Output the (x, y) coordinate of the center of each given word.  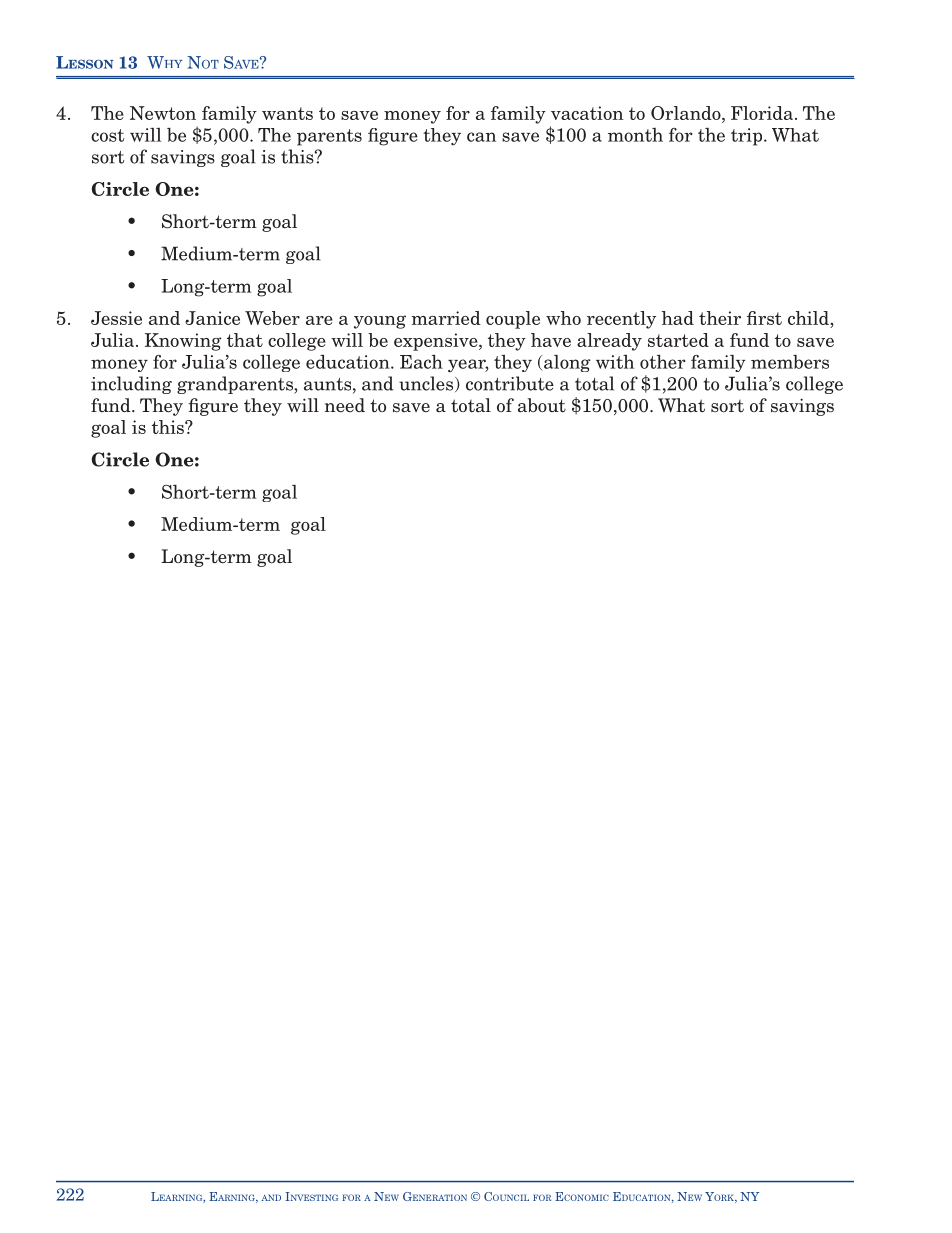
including (131, 385)
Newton (163, 113)
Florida (763, 113)
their (720, 318)
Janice (212, 318)
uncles (427, 384)
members (790, 362)
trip (748, 137)
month (635, 135)
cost (107, 135)
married (446, 318)
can (481, 137)
